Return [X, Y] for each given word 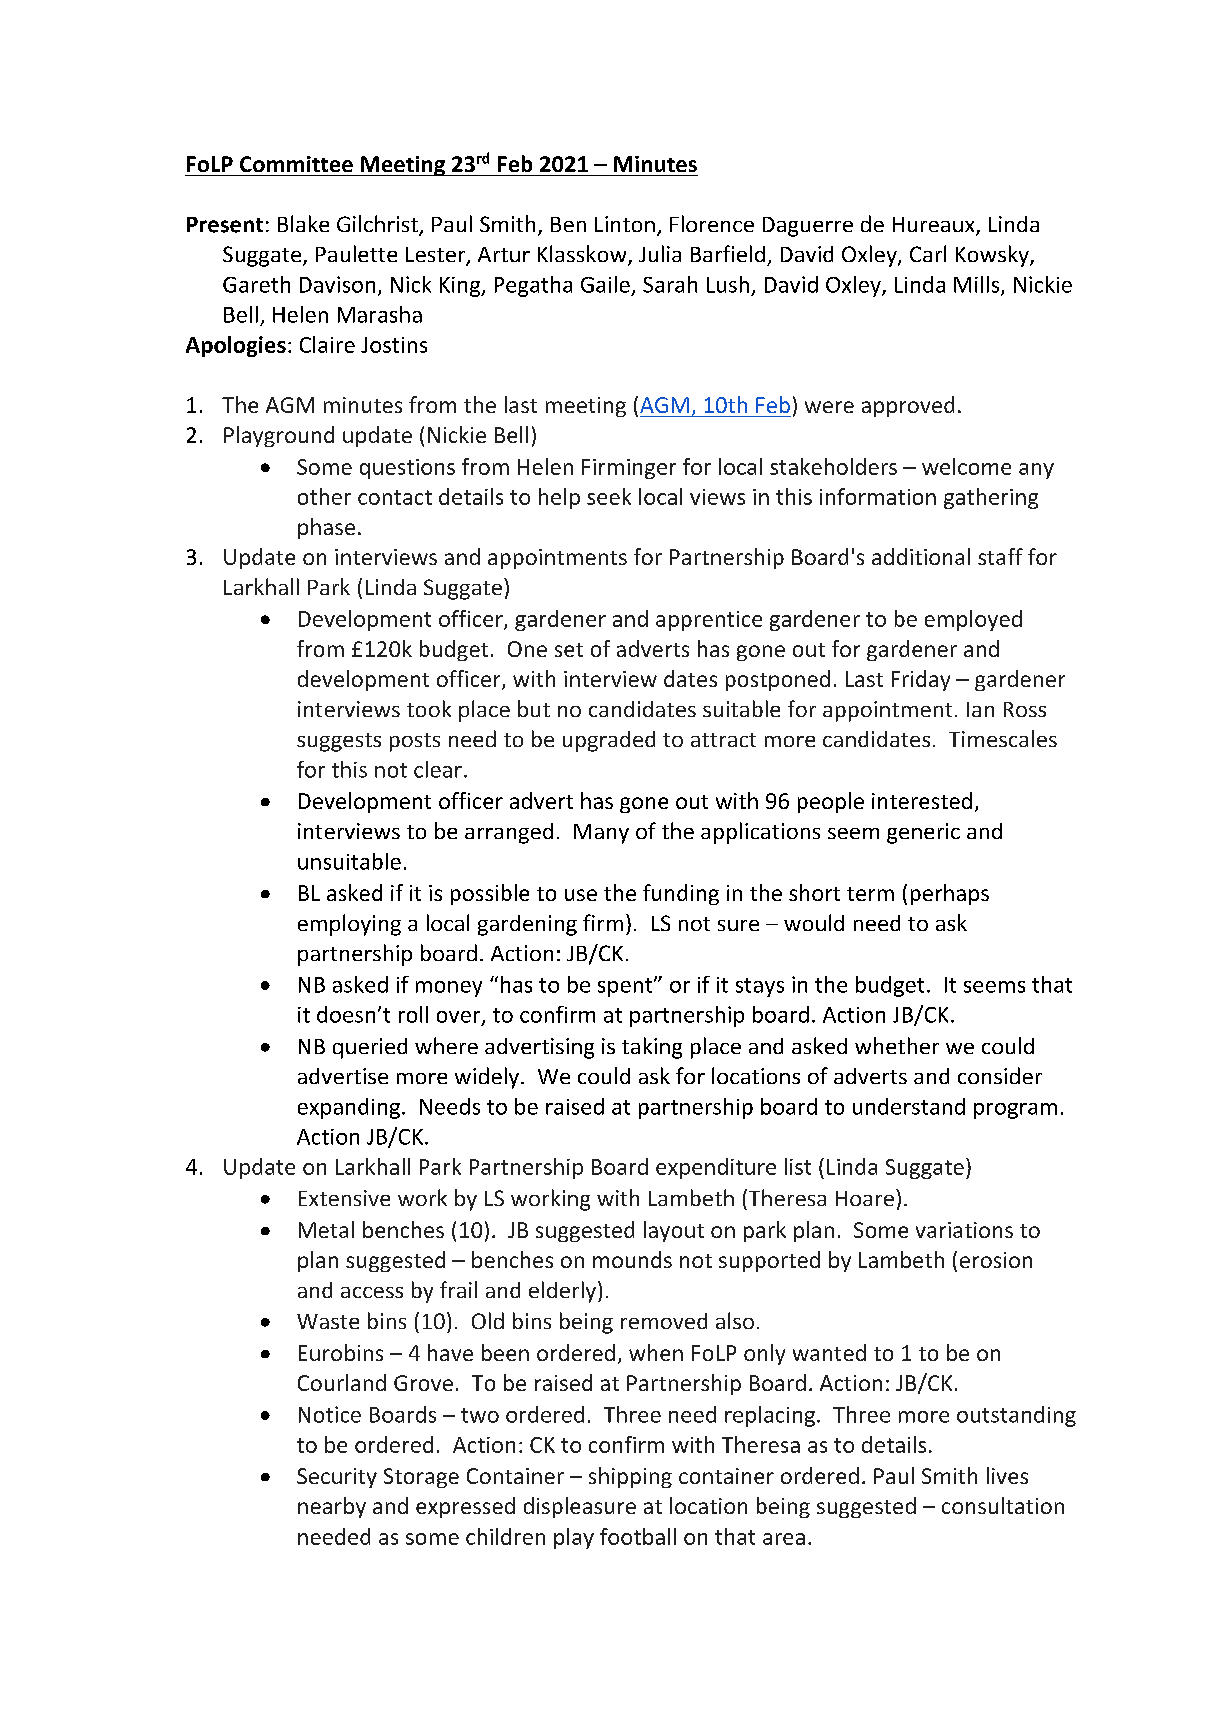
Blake [303, 223]
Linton [625, 224]
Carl [928, 253]
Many [601, 834]
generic [923, 833]
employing [349, 925]
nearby [332, 1507]
